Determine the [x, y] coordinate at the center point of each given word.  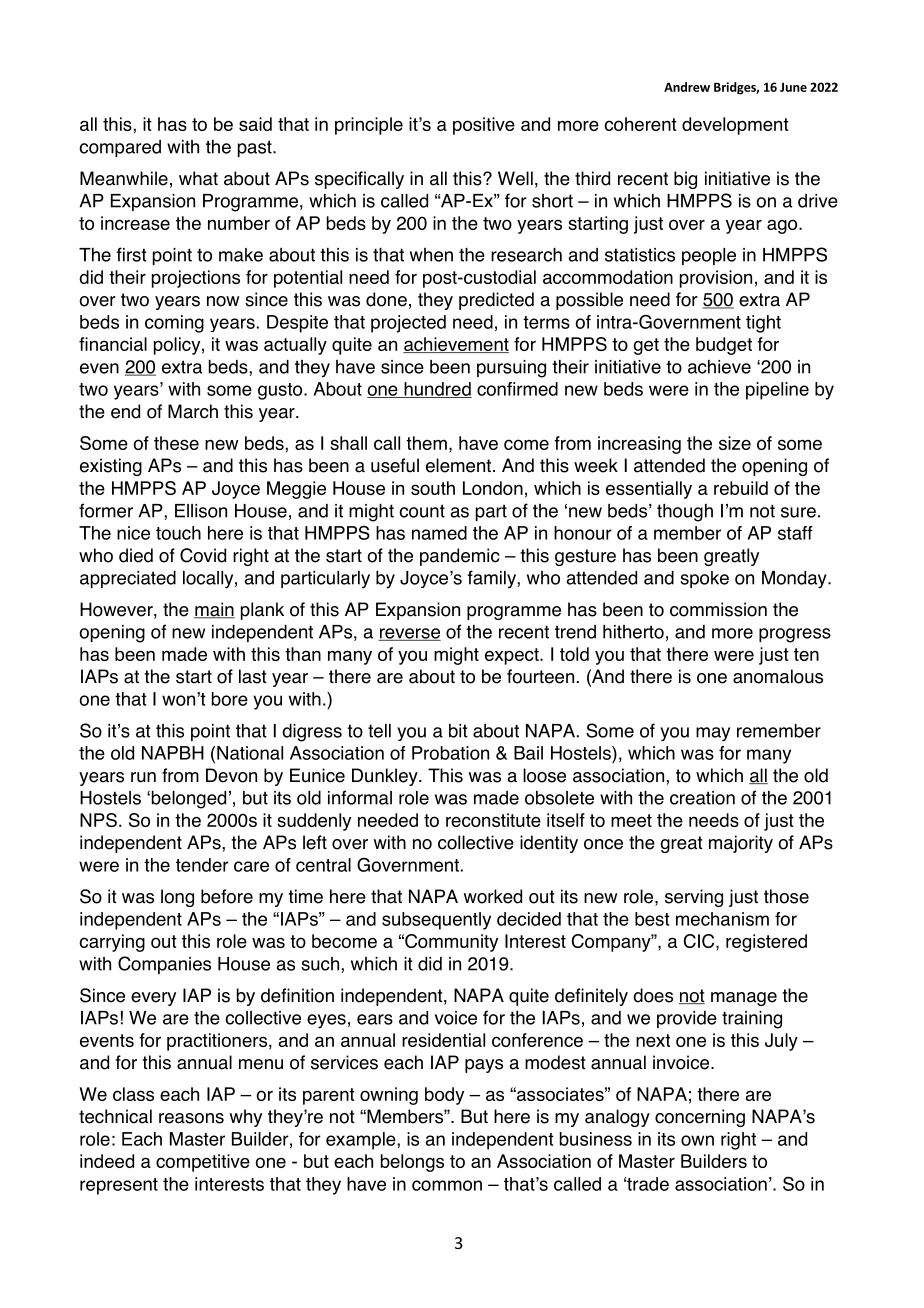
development [735, 126]
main [214, 610]
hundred [437, 390]
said [255, 124]
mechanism [722, 919]
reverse [409, 634]
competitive [203, 1163]
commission [718, 609]
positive [484, 126]
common [447, 1185]
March [193, 411]
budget [724, 346]
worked [493, 896]
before [227, 896]
